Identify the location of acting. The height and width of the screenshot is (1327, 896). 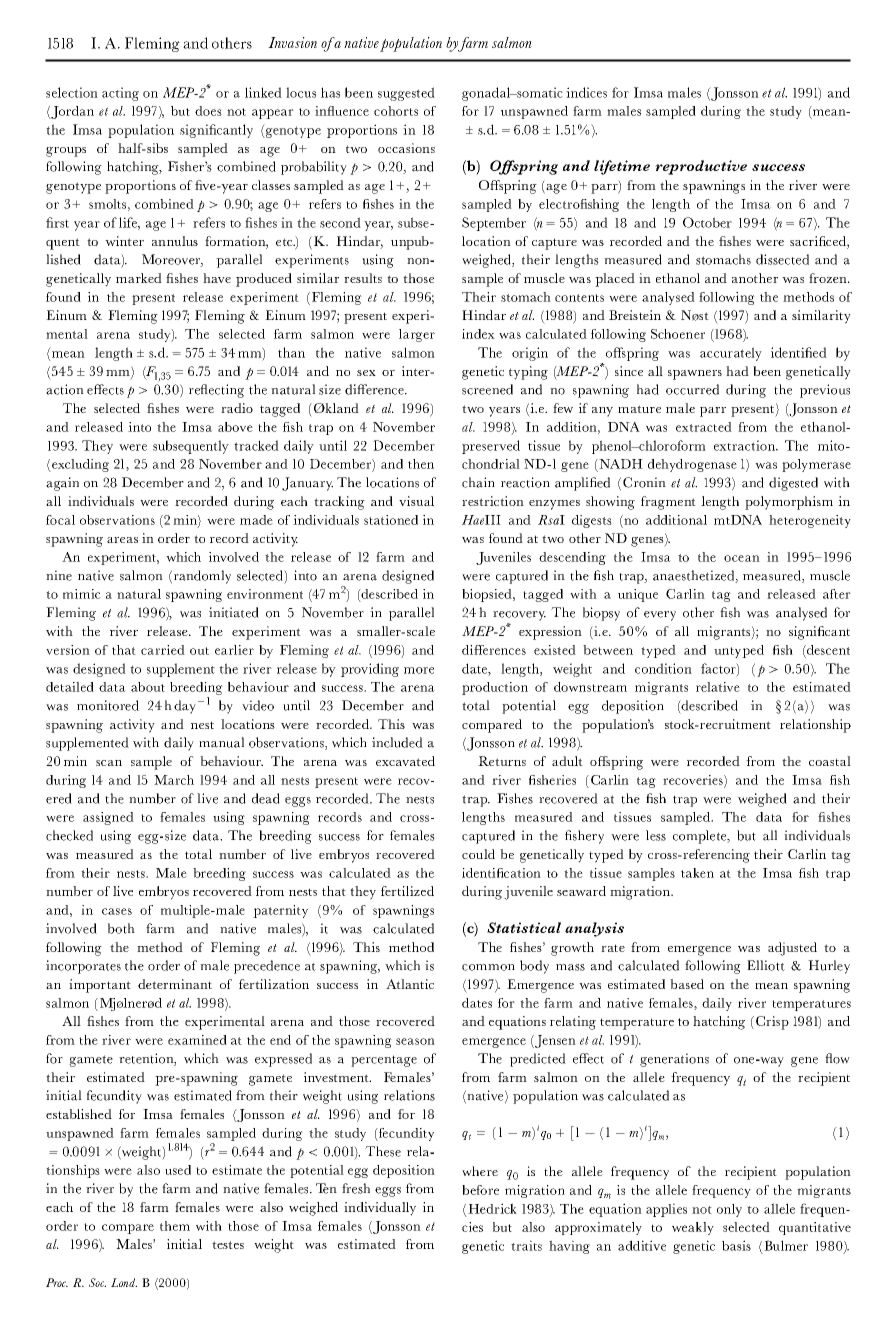
(120, 94).
